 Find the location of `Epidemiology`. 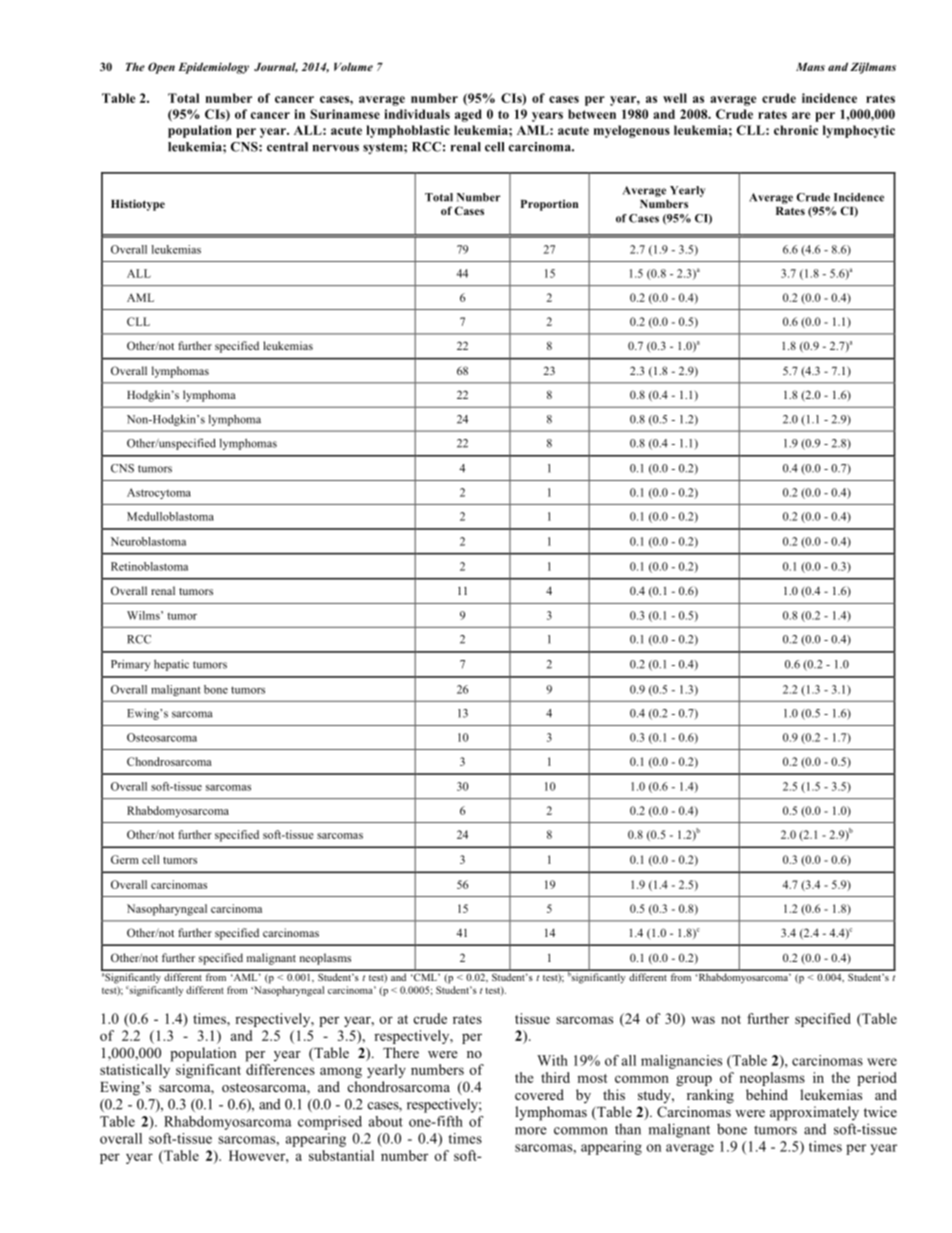

Epidemiology is located at coordinates (213, 68).
